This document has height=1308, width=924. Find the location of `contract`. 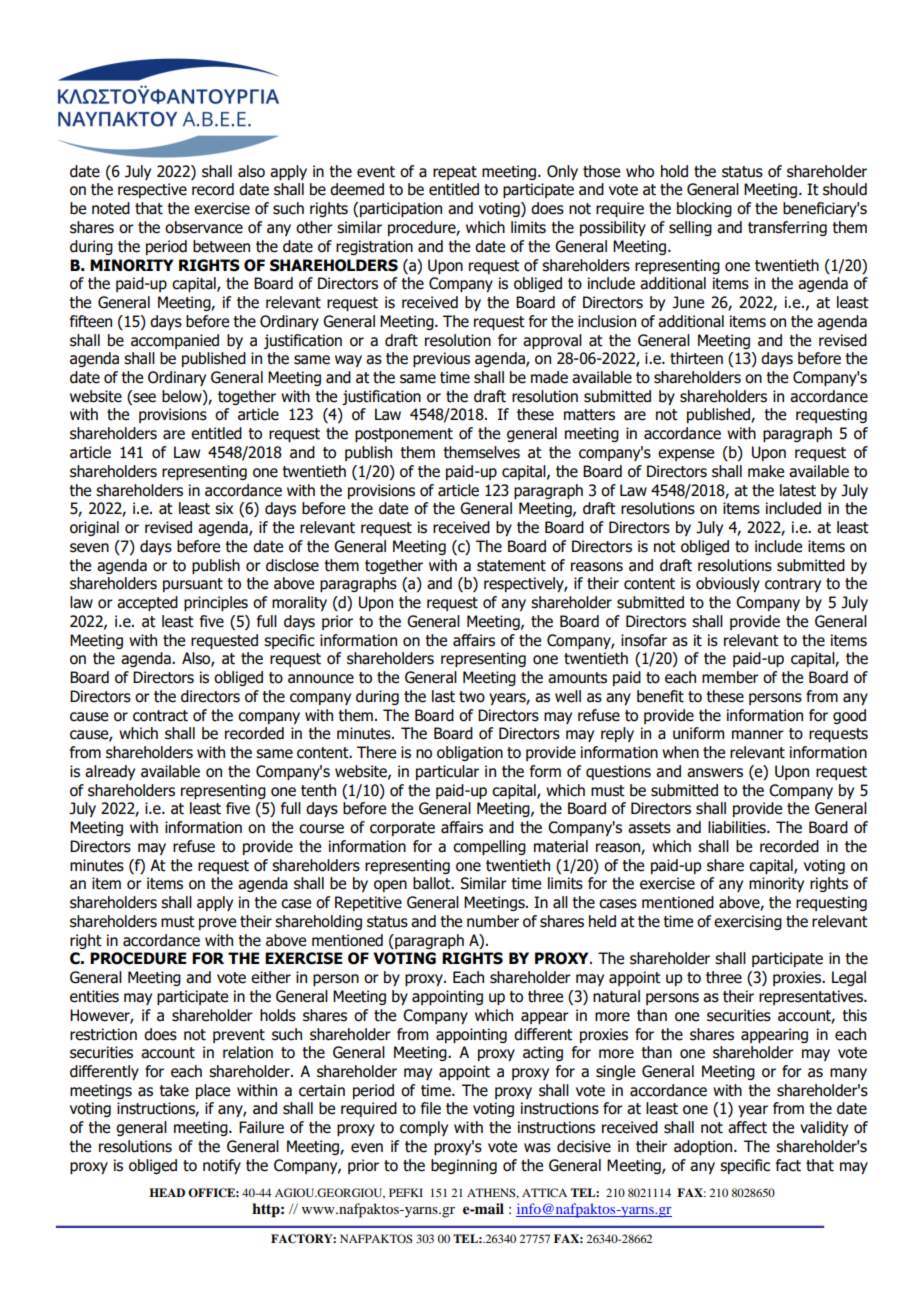

contract is located at coordinates (160, 716).
